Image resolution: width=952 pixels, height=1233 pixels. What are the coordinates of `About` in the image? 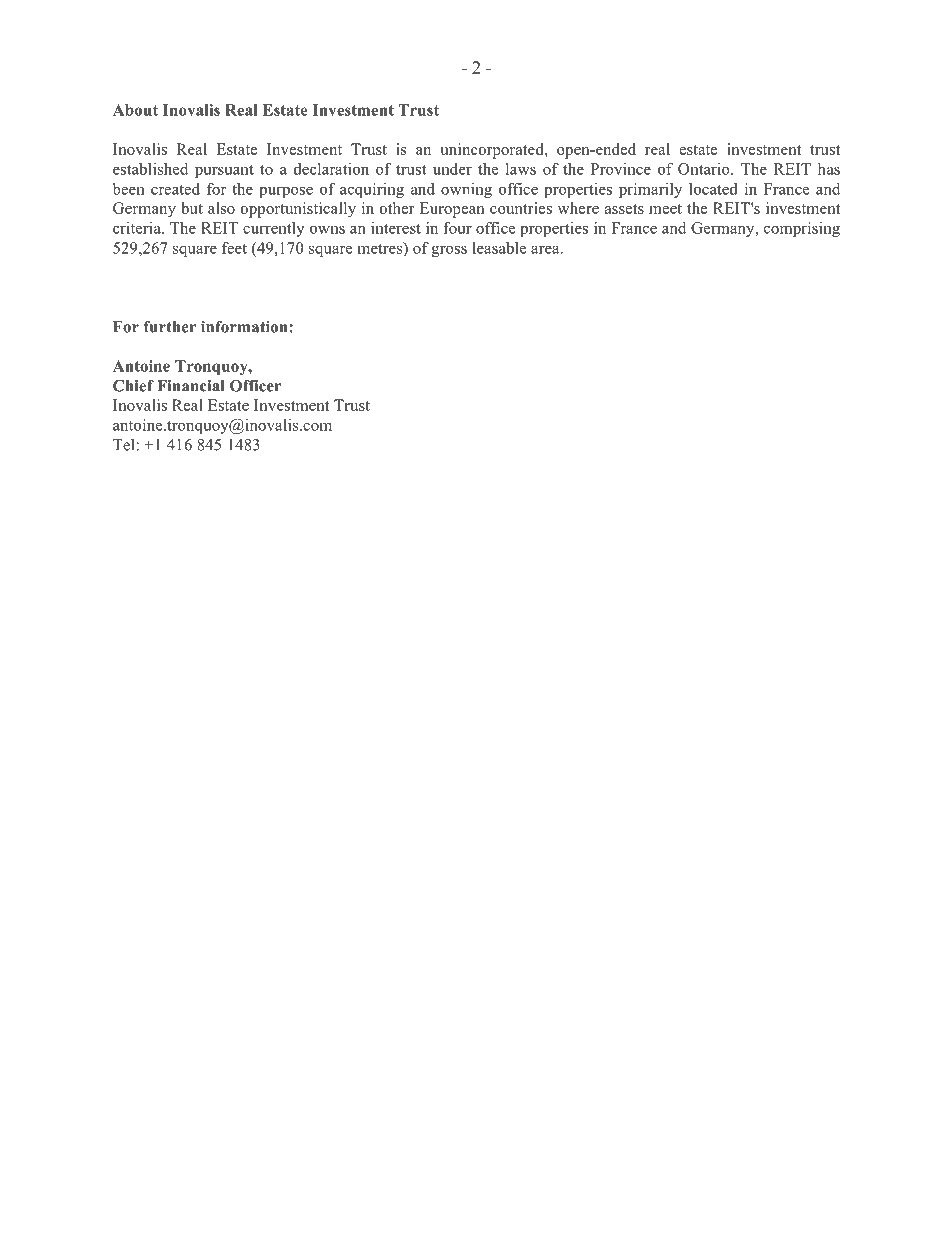 It's located at (135, 110).
